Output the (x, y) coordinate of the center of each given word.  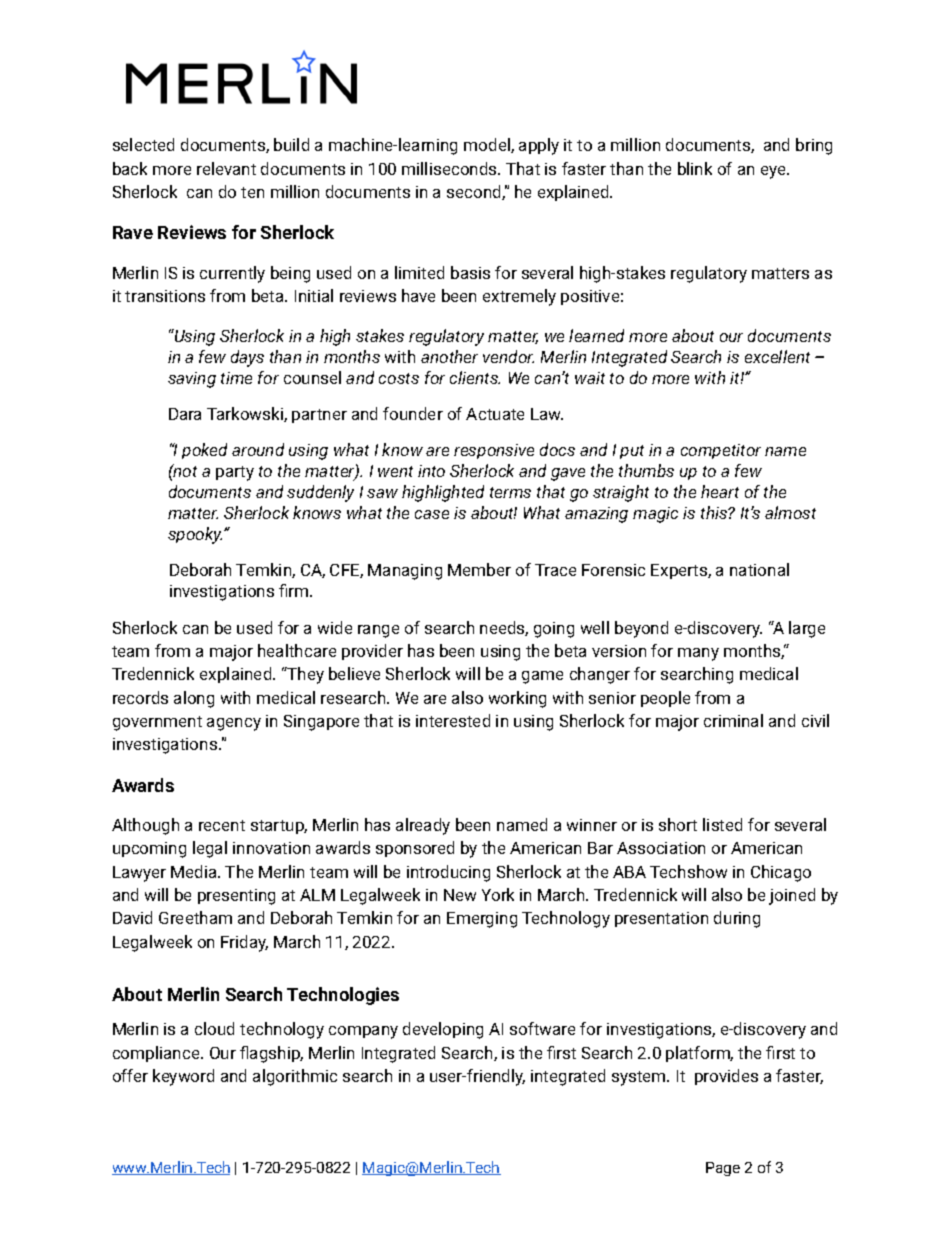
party (235, 473)
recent (222, 825)
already (423, 826)
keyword (183, 1077)
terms (510, 492)
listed (722, 824)
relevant (226, 168)
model (488, 145)
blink (695, 168)
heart (720, 491)
